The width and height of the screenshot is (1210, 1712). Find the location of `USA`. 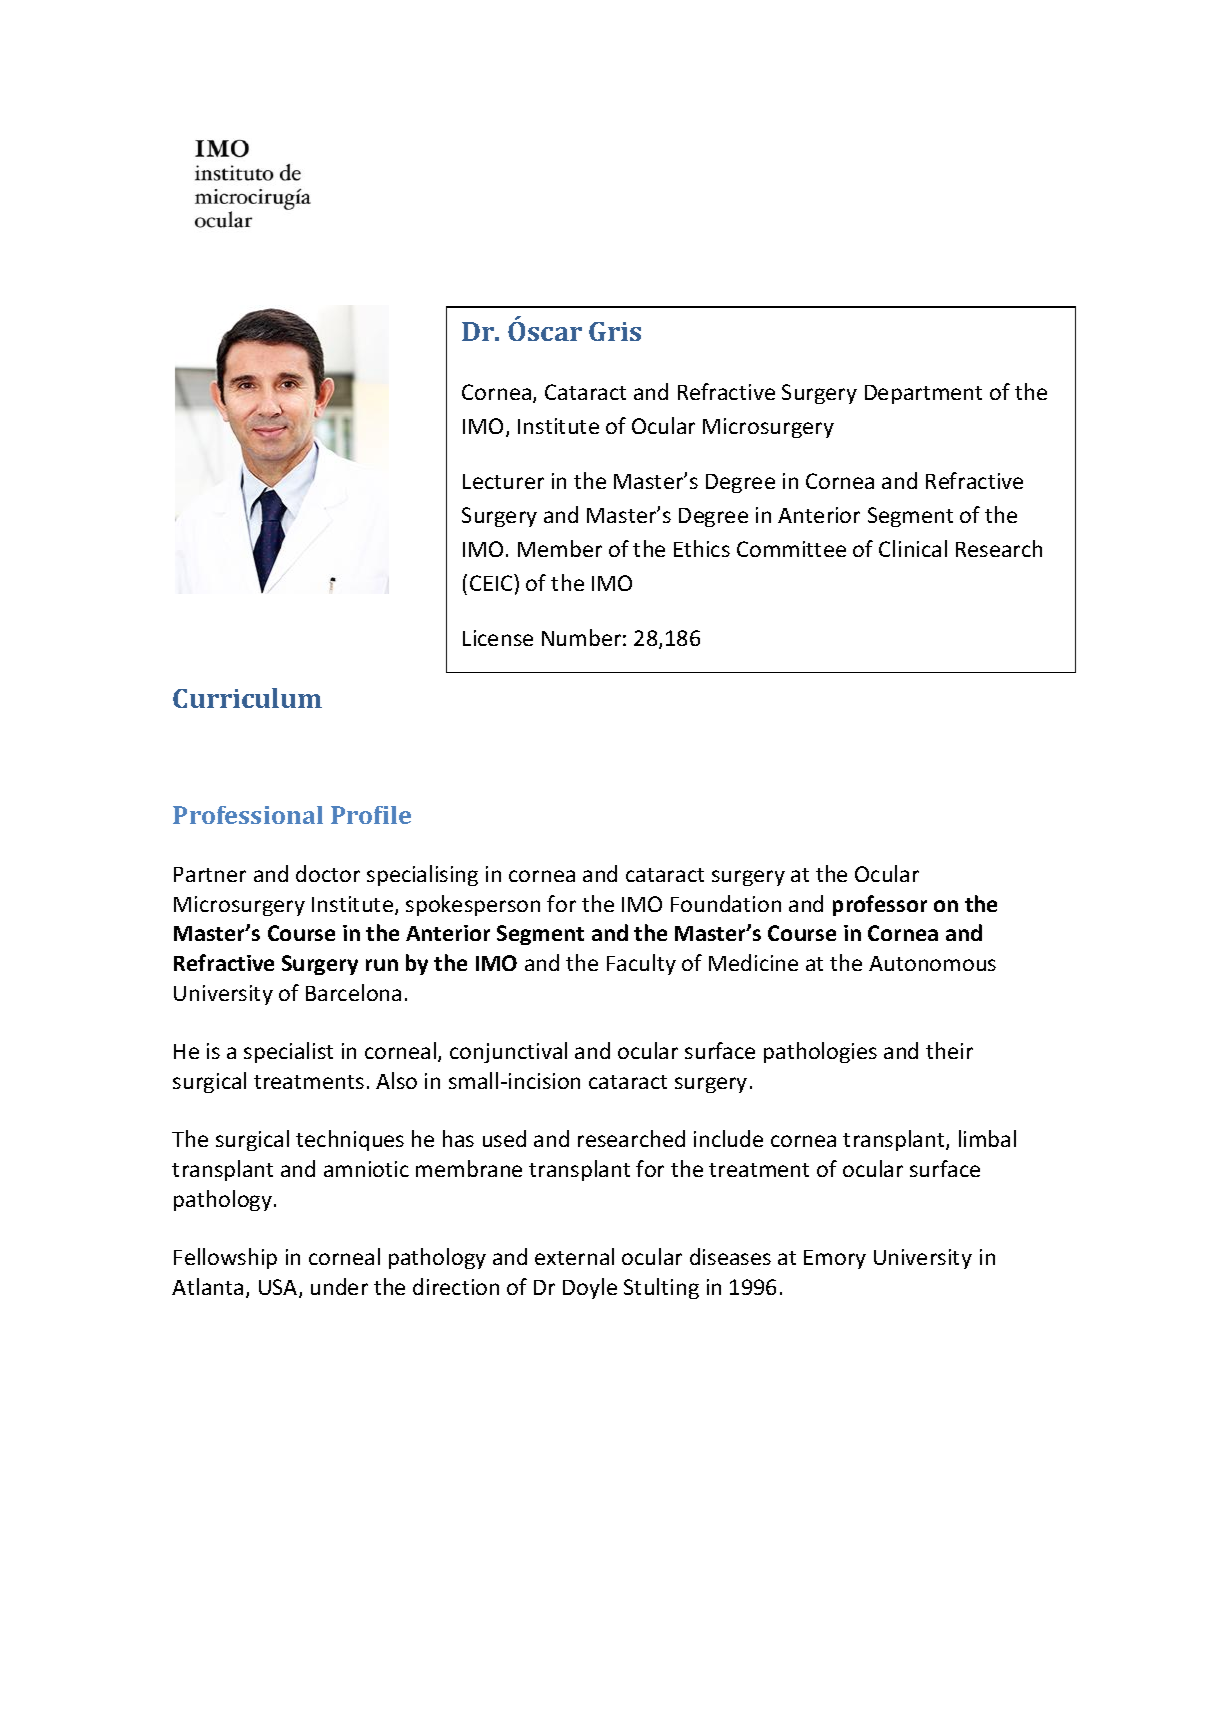

USA is located at coordinates (279, 1288).
